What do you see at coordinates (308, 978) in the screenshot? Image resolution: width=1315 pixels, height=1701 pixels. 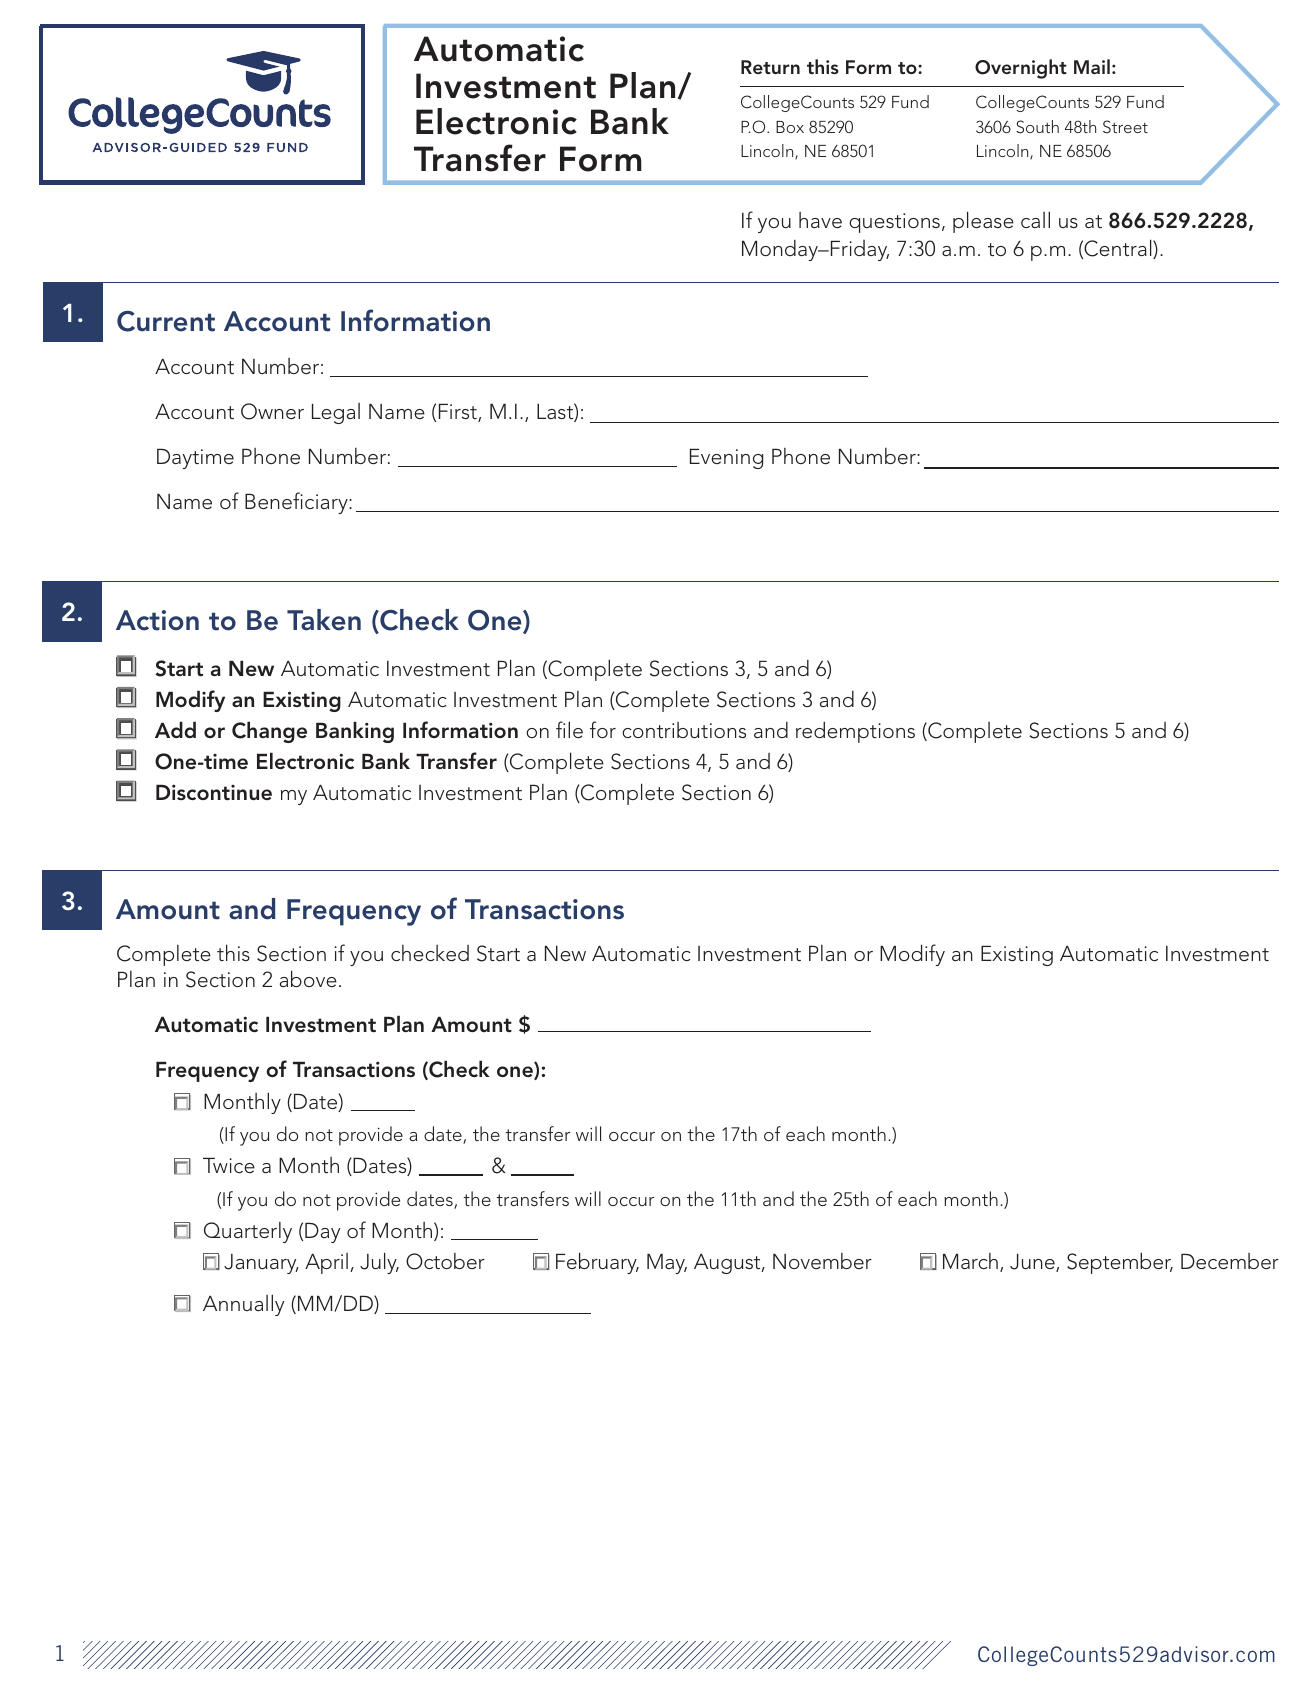 I see `above` at bounding box center [308, 978].
